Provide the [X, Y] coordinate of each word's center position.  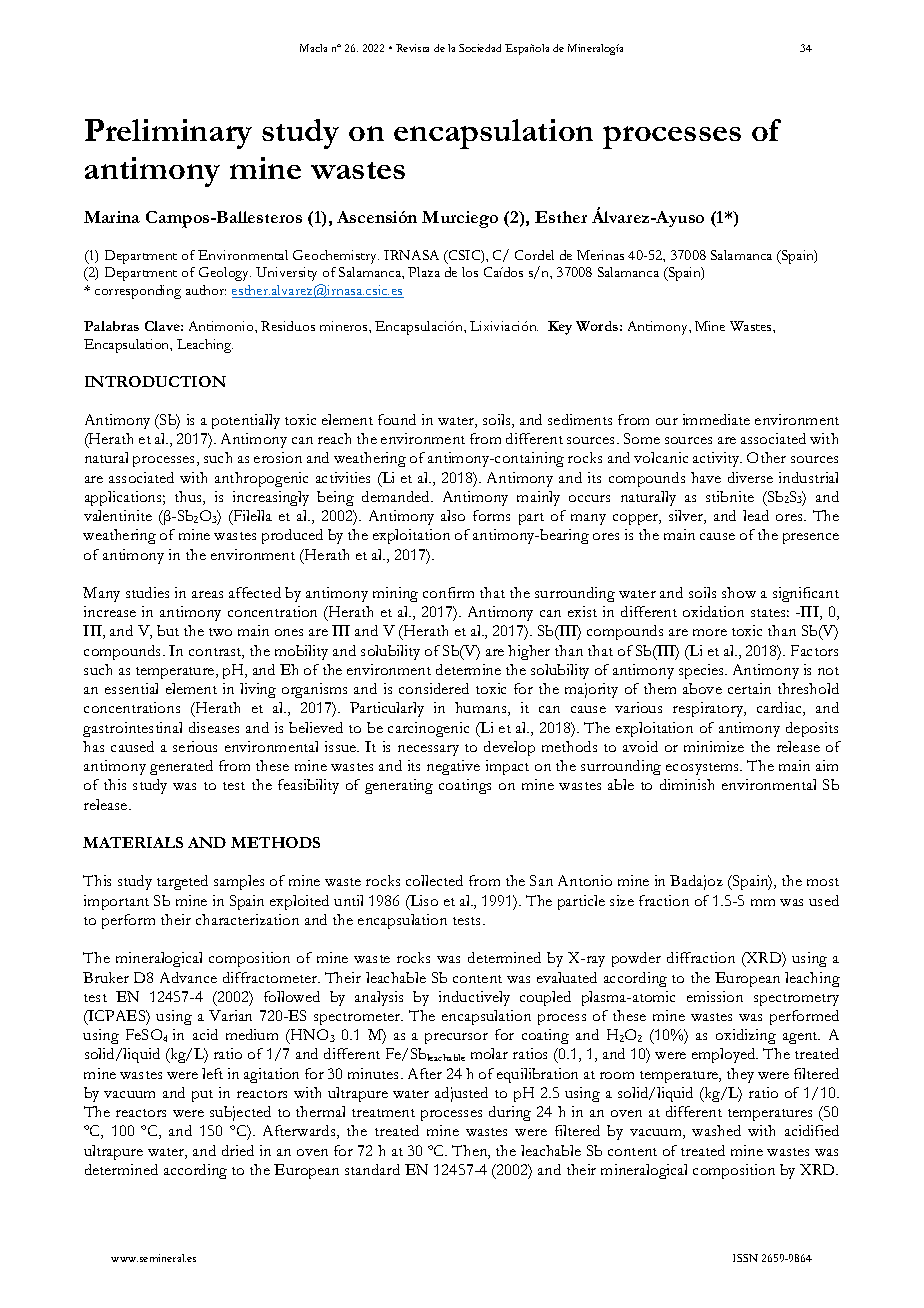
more [710, 632]
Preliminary [168, 134]
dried [238, 1150]
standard [372, 1169]
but [168, 630]
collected [434, 880]
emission [715, 996]
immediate [716, 419]
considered [434, 688]
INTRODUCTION [155, 381]
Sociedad [480, 48]
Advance [188, 977]
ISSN [745, 1258]
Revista [412, 48]
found [397, 419]
